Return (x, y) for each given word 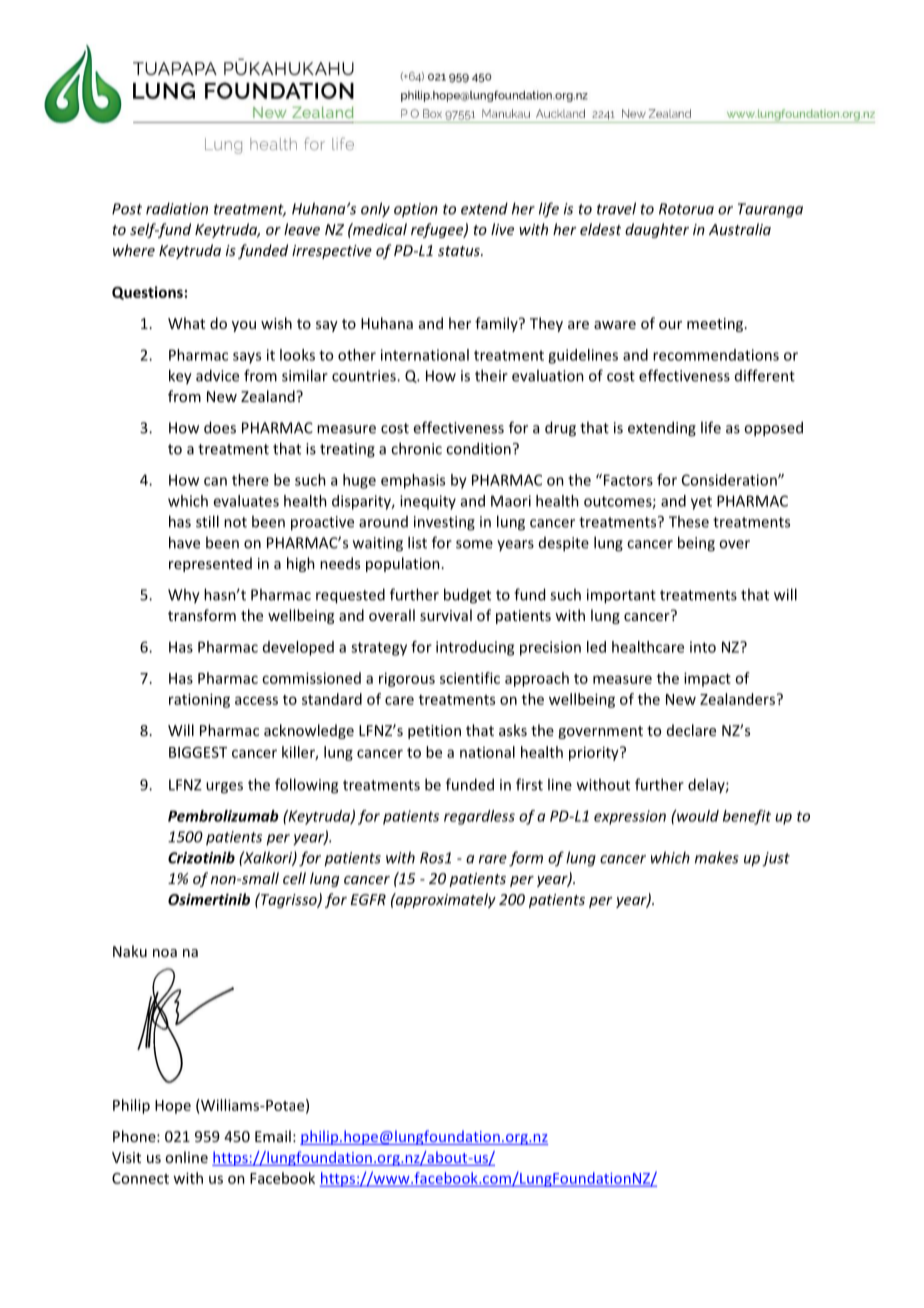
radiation (177, 208)
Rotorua (686, 209)
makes (717, 857)
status (460, 251)
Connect (140, 1178)
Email (273, 1136)
